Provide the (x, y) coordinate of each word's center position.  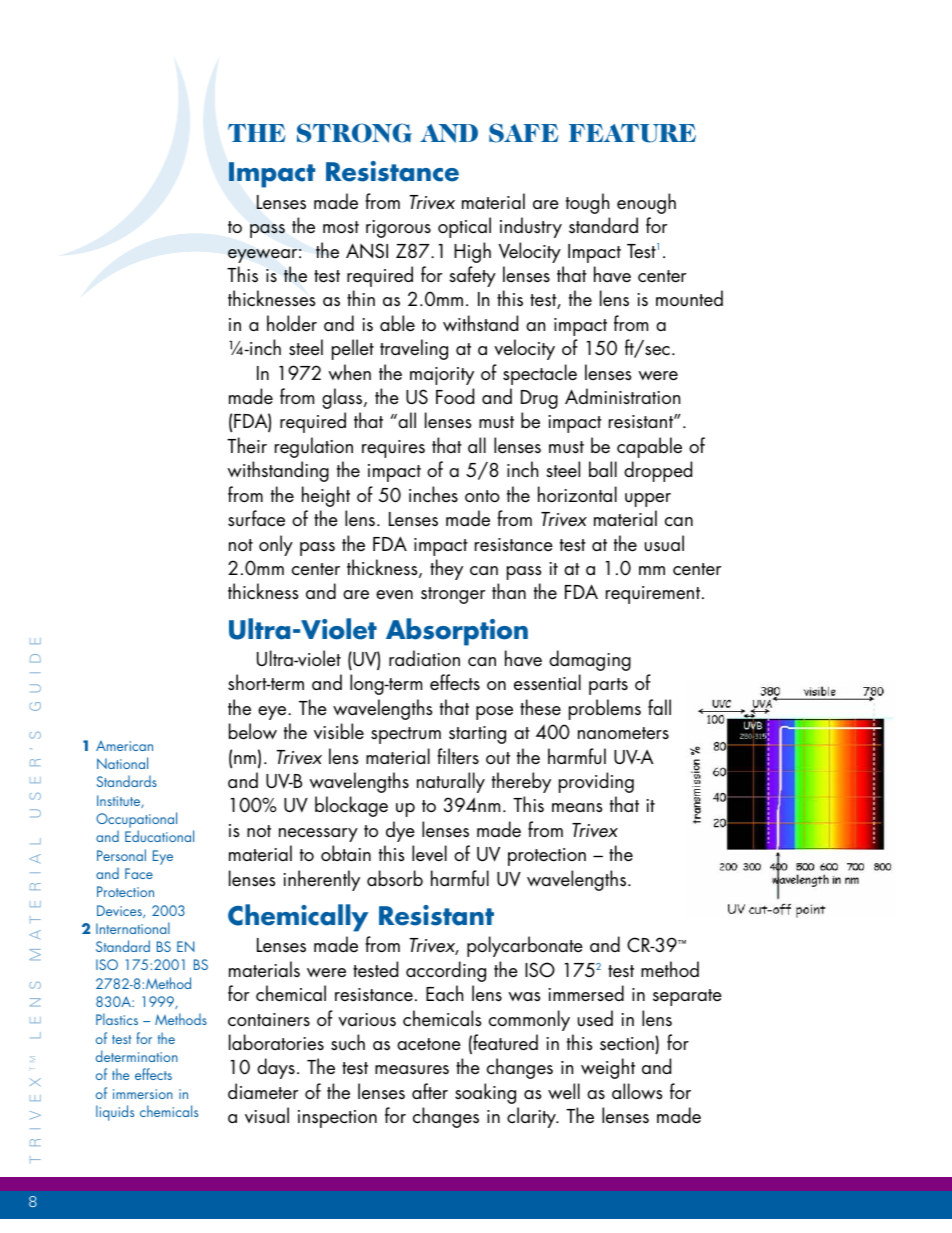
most (341, 227)
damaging (590, 660)
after (430, 1091)
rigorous (398, 229)
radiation (424, 658)
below (253, 731)
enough (646, 203)
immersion (143, 1094)
